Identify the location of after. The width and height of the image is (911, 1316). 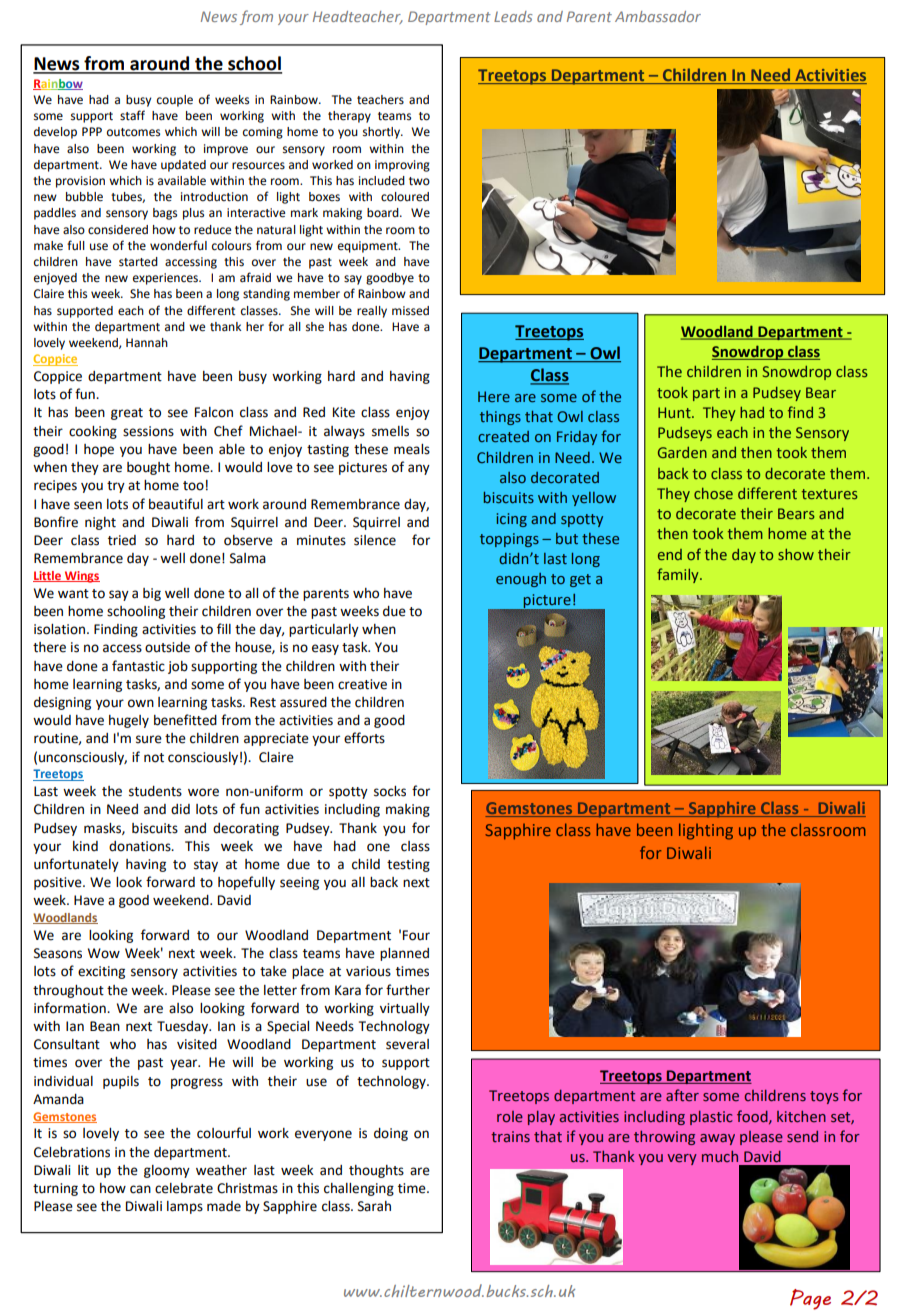
(682, 1095).
